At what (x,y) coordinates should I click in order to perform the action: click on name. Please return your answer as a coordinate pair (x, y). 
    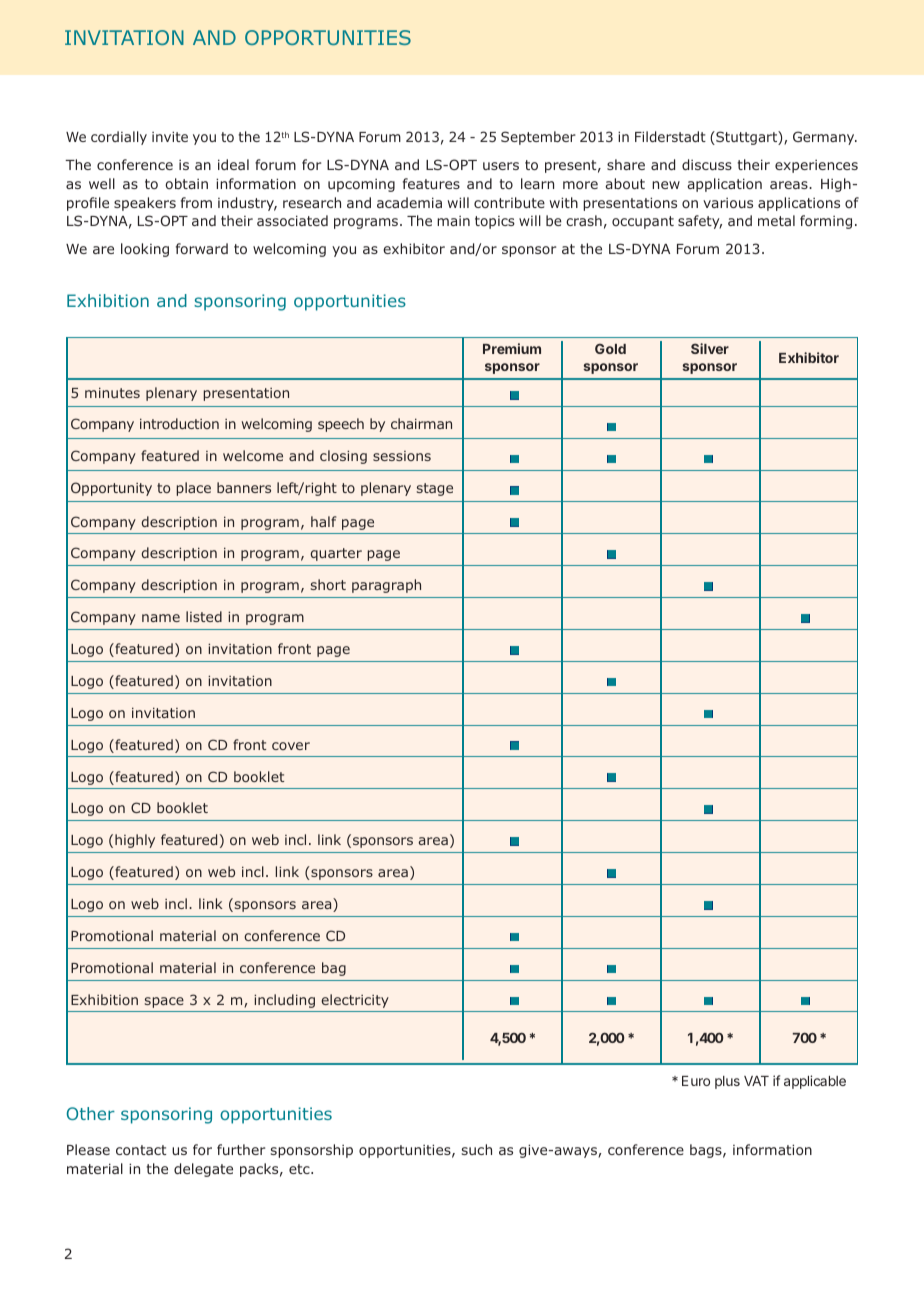
    Looking at the image, I should click on (161, 618).
